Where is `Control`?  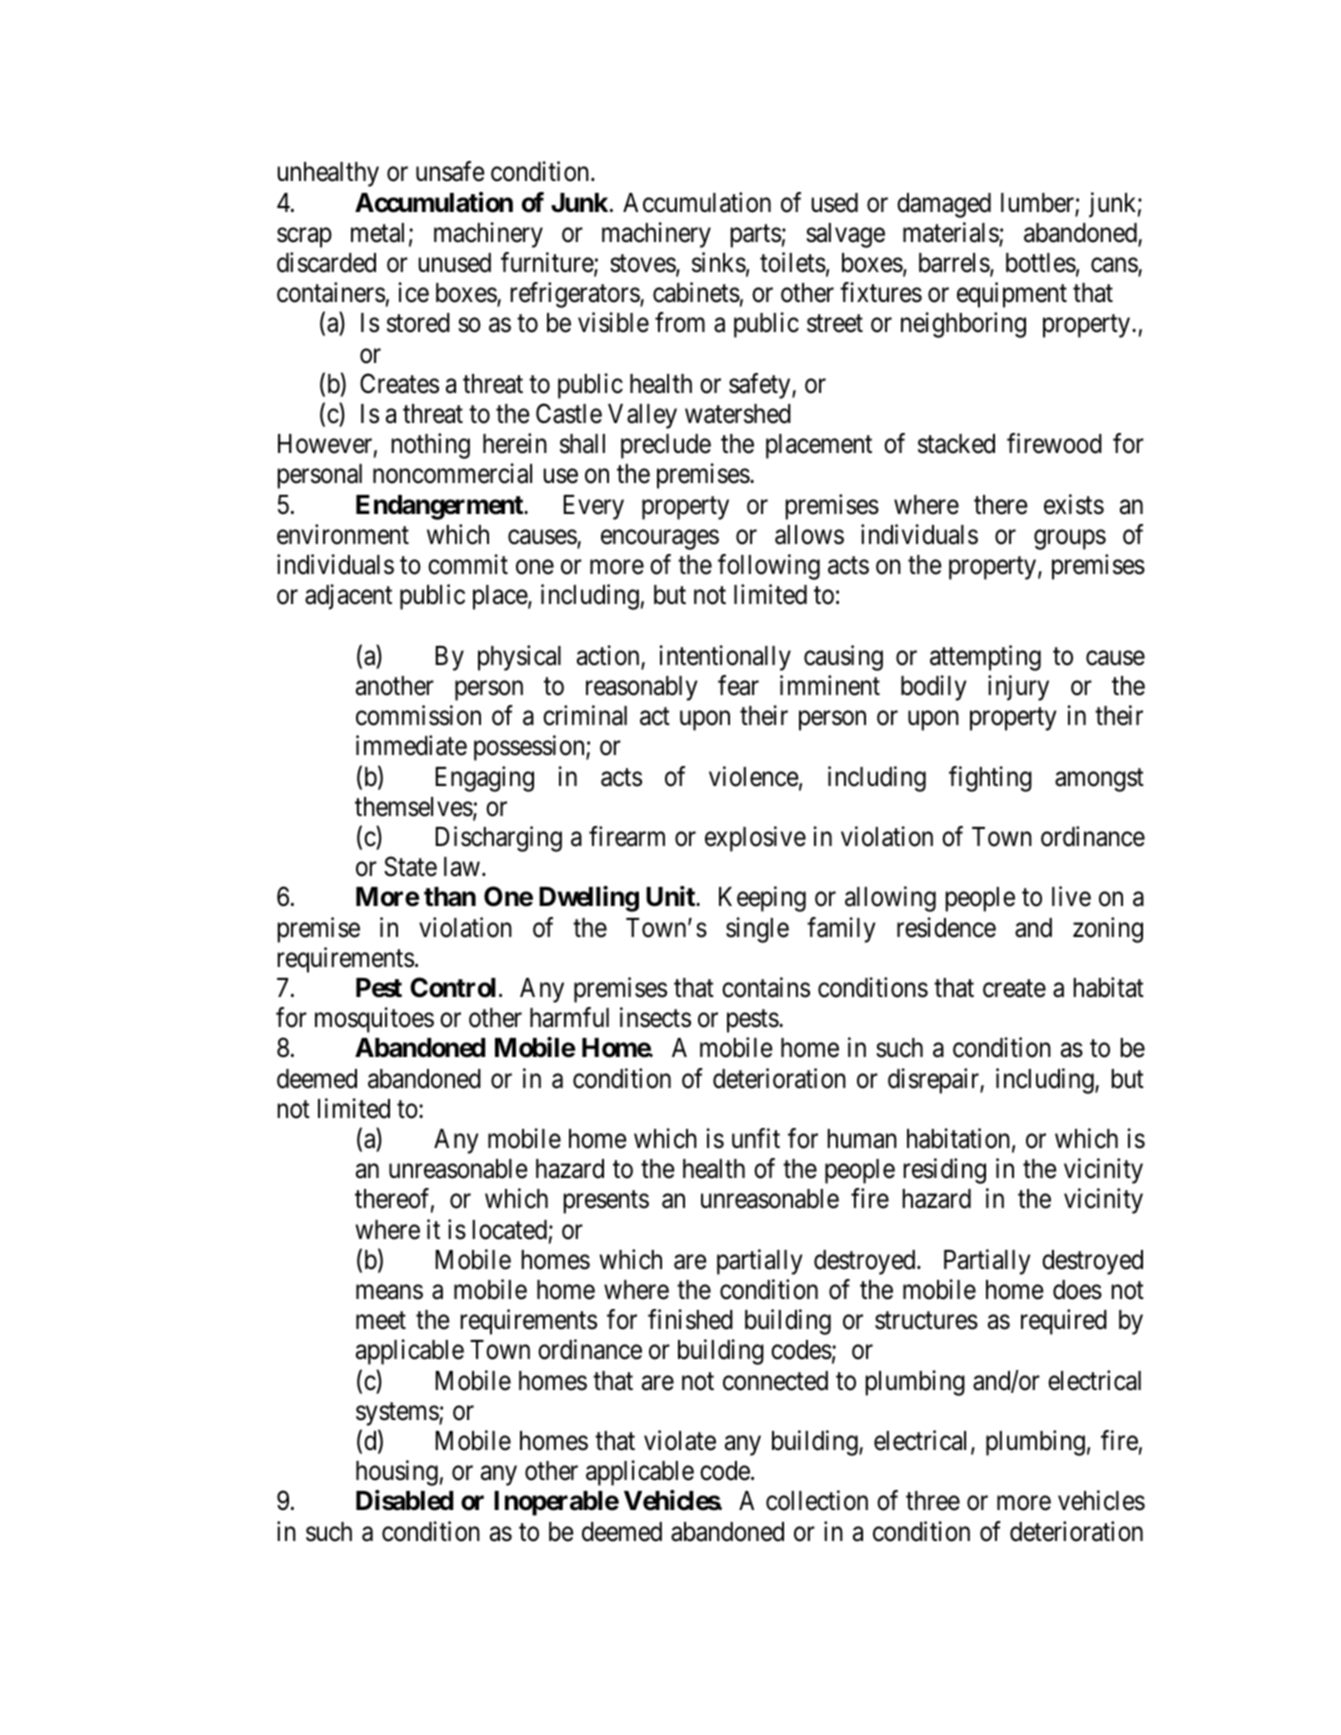
Control is located at coordinates (453, 987).
